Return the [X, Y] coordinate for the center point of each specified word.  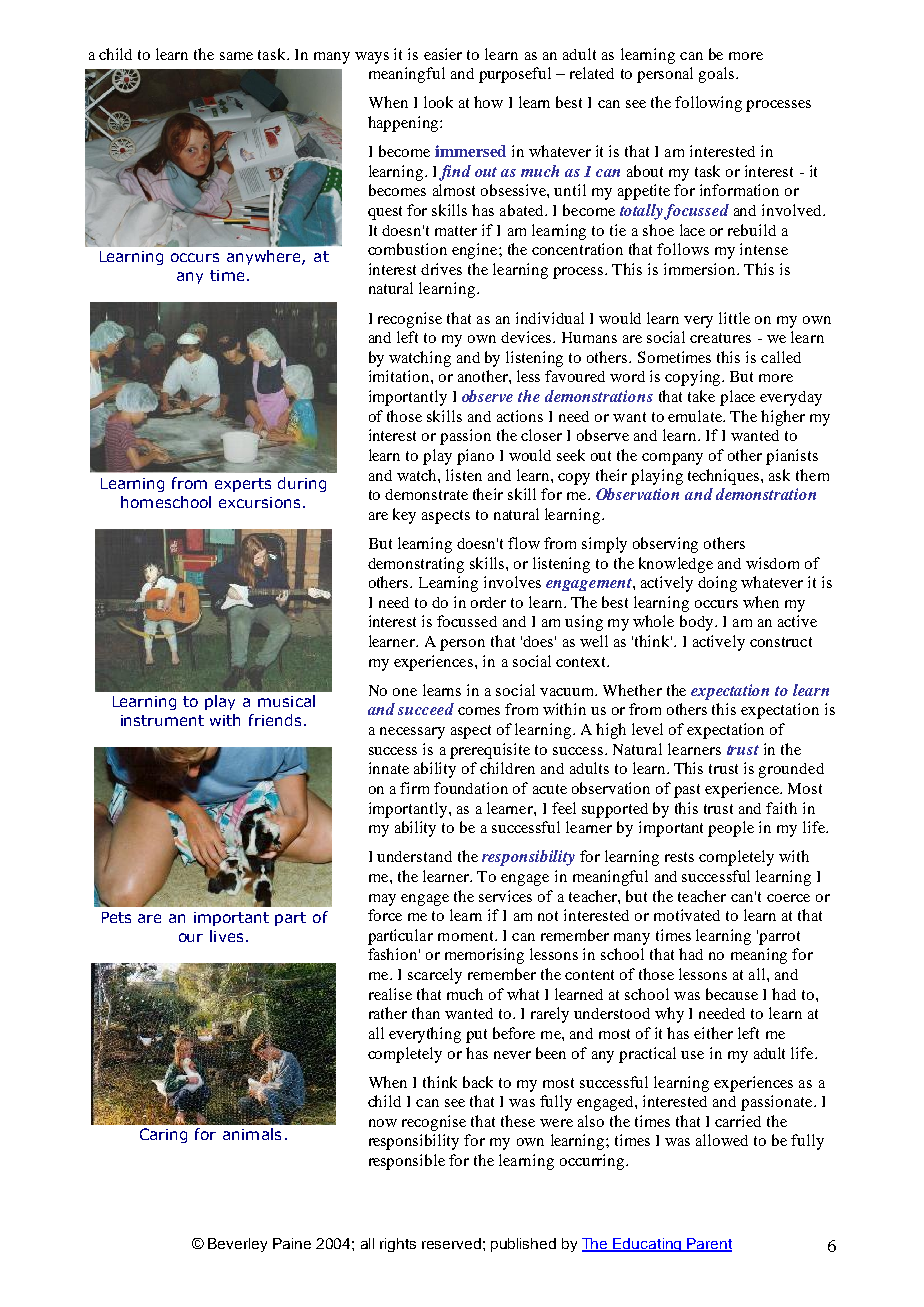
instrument [162, 720]
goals [718, 75]
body [698, 623]
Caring [163, 1135]
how [488, 102]
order [488, 602]
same [236, 56]
